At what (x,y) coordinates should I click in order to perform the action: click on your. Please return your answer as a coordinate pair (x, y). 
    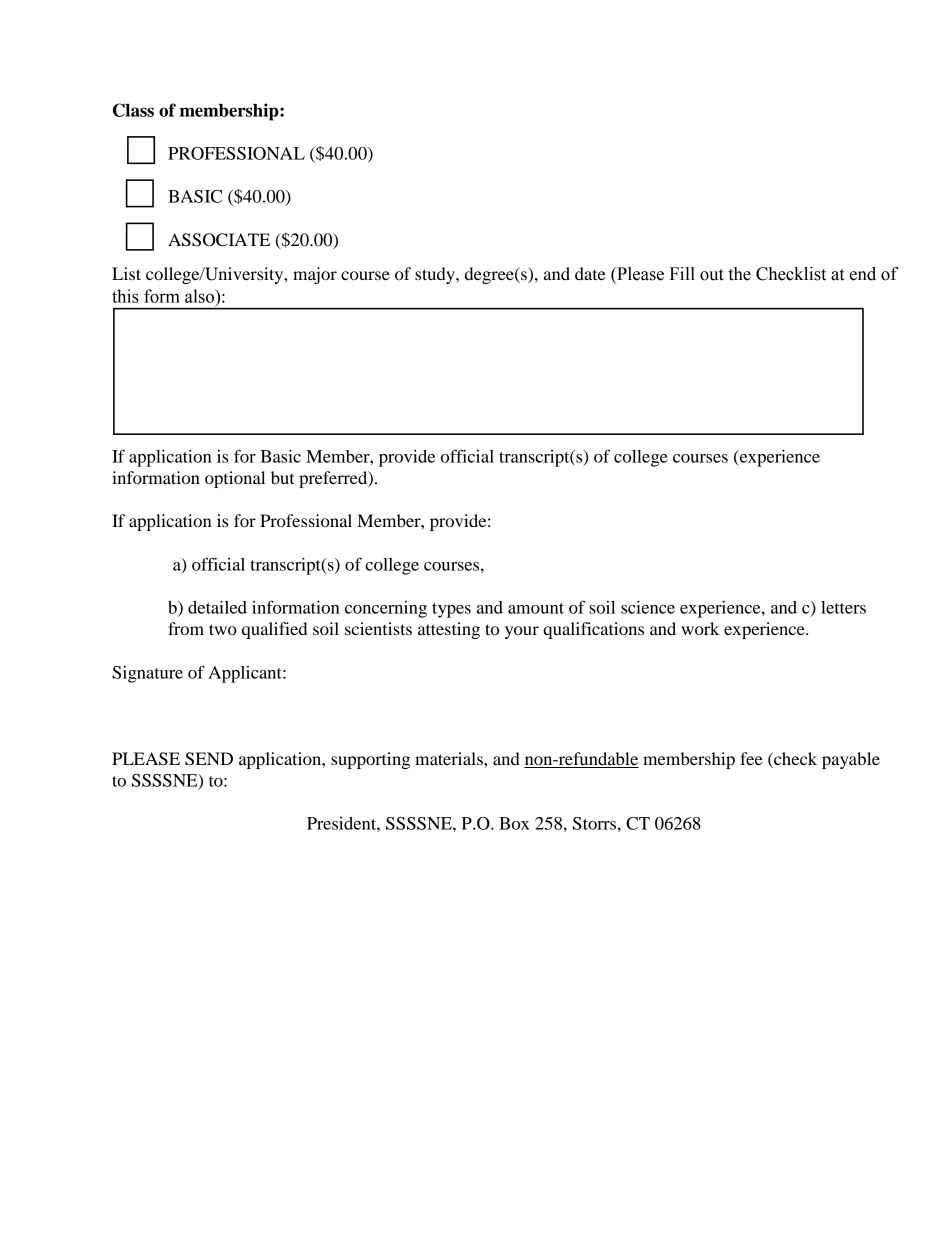
    Looking at the image, I should click on (522, 632).
